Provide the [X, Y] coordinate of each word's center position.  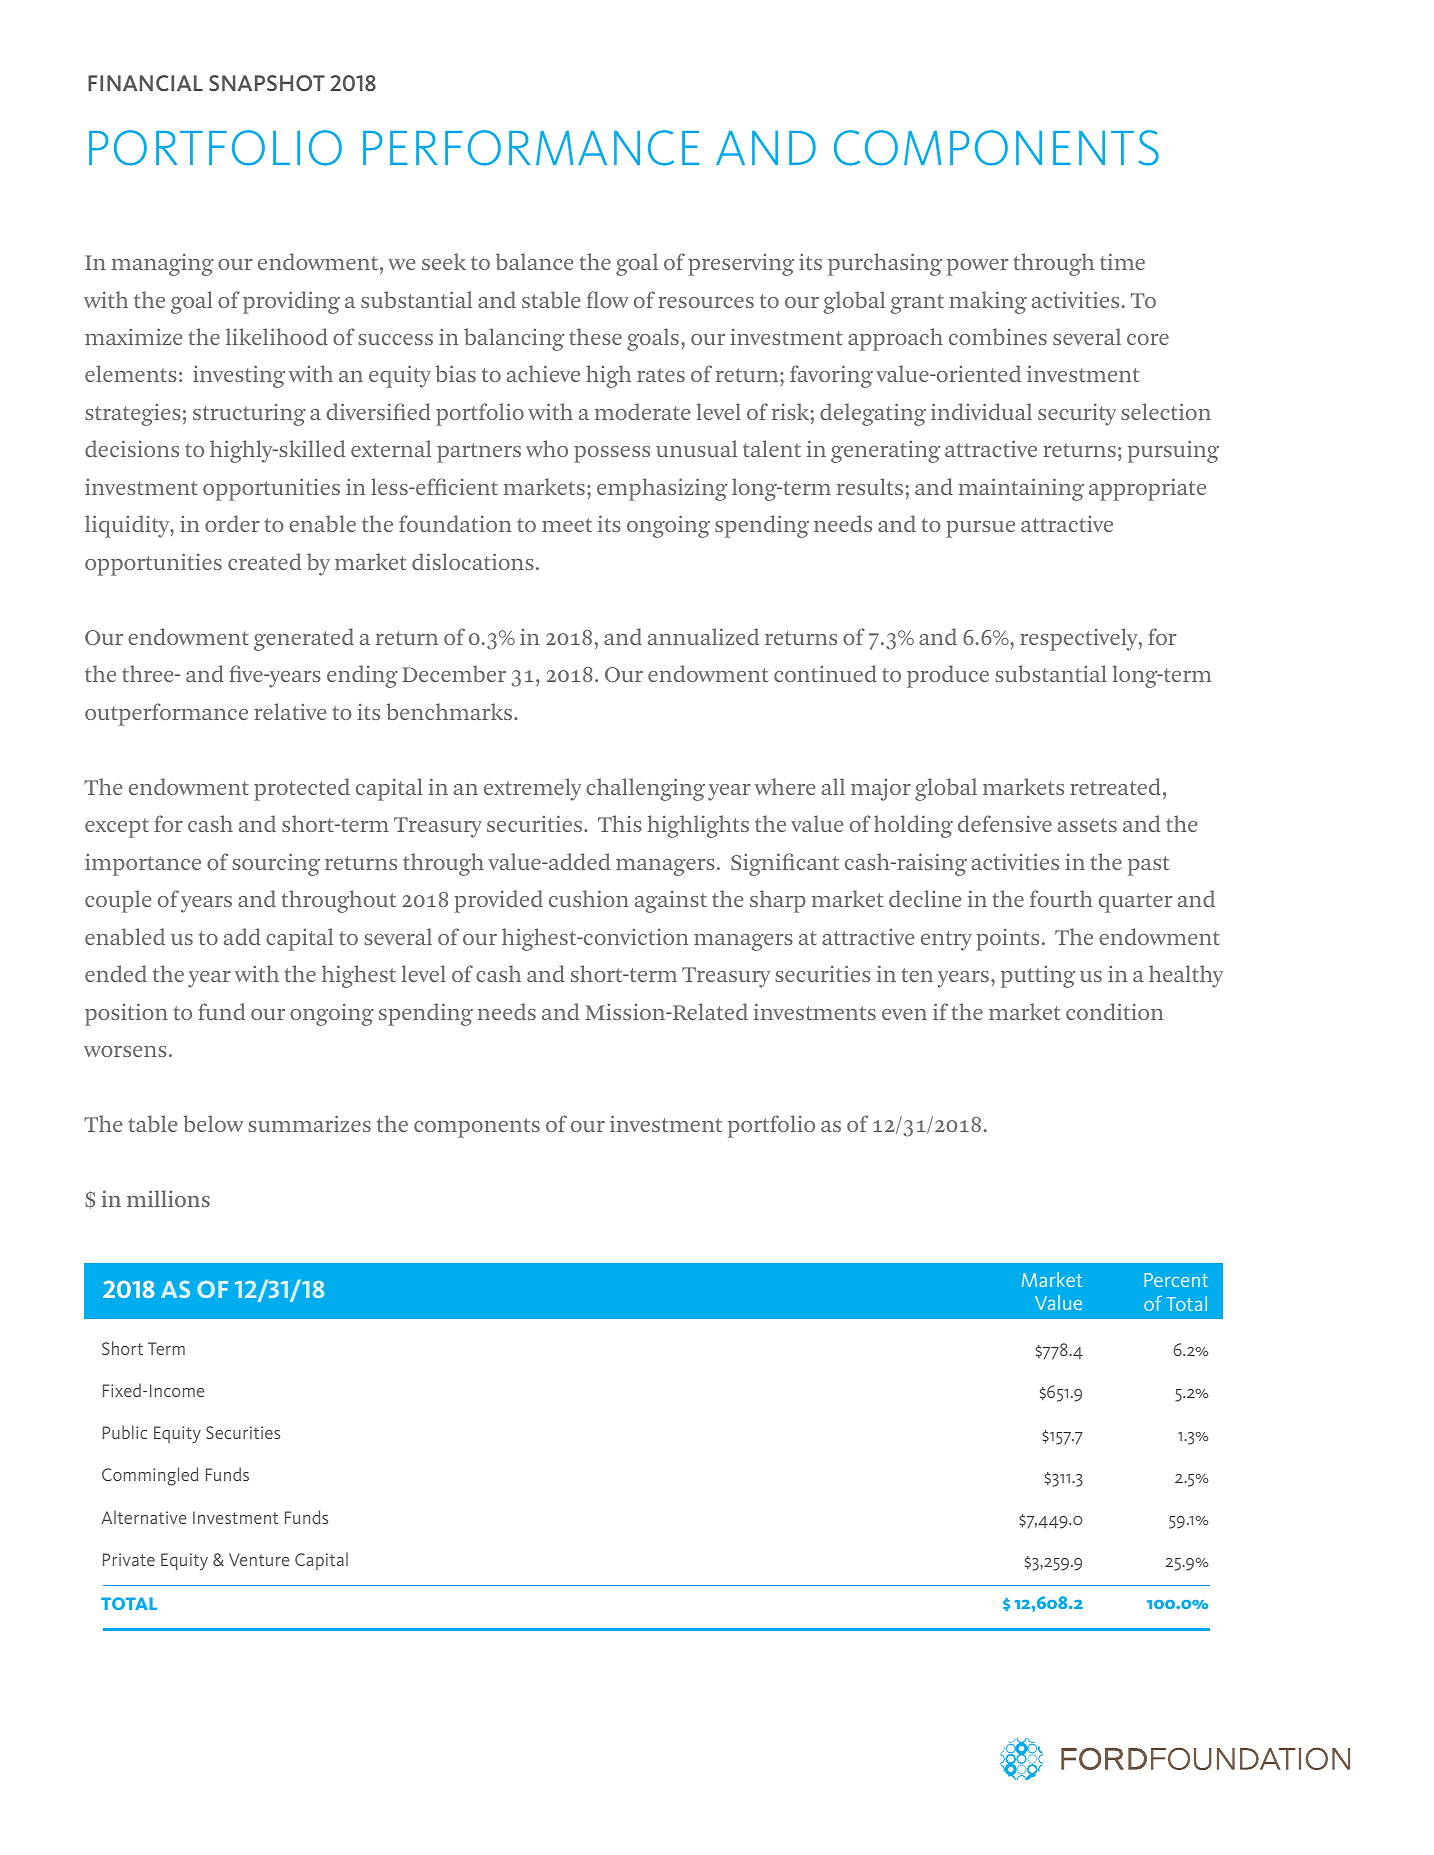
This [620, 823]
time [1122, 261]
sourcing [276, 864]
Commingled [150, 1476]
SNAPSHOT [267, 83]
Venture [259, 1559]
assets [1087, 825]
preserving [741, 264]
